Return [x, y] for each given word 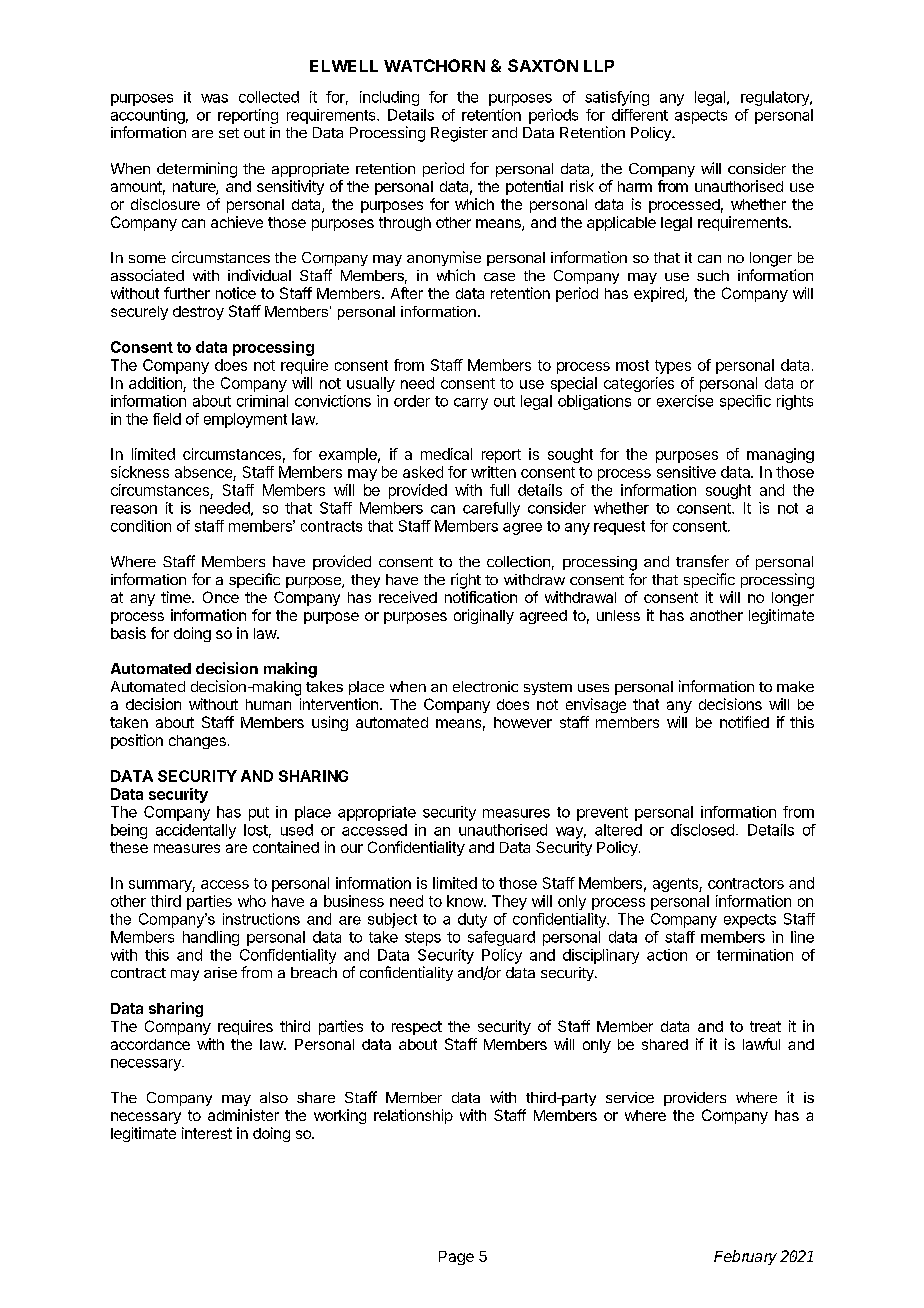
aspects [701, 117]
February [745, 1257]
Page [456, 1258]
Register [459, 134]
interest [207, 1133]
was [214, 98]
